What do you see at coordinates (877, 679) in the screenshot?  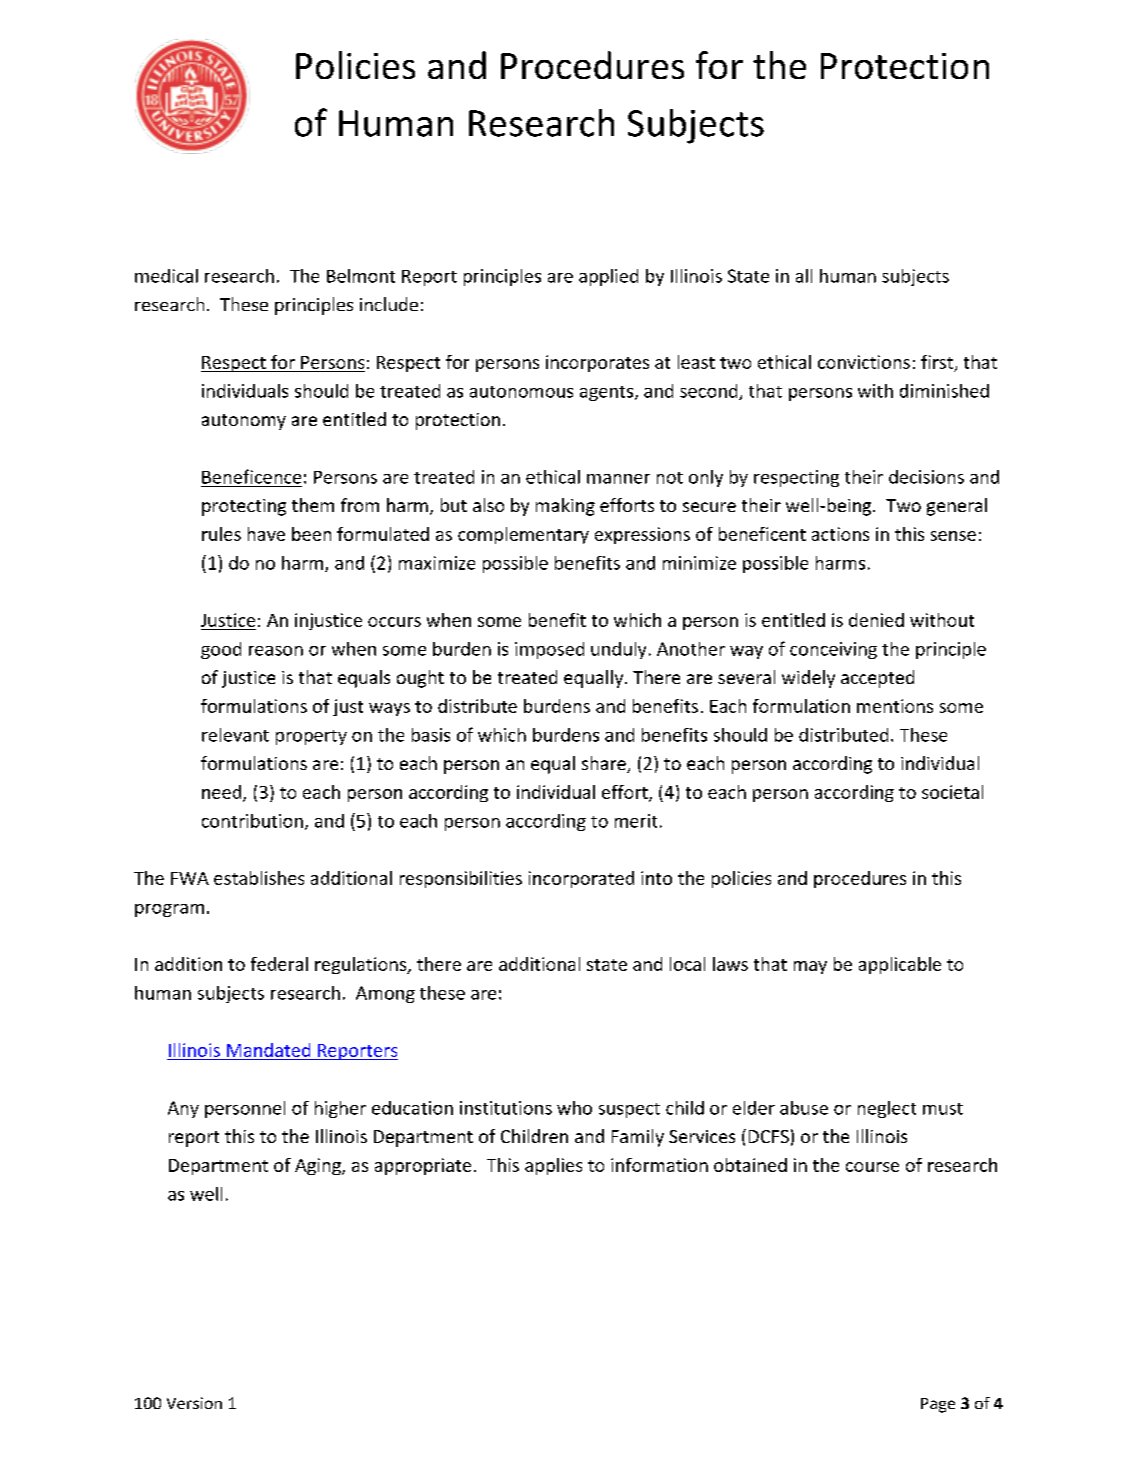 I see `accepted` at bounding box center [877, 679].
